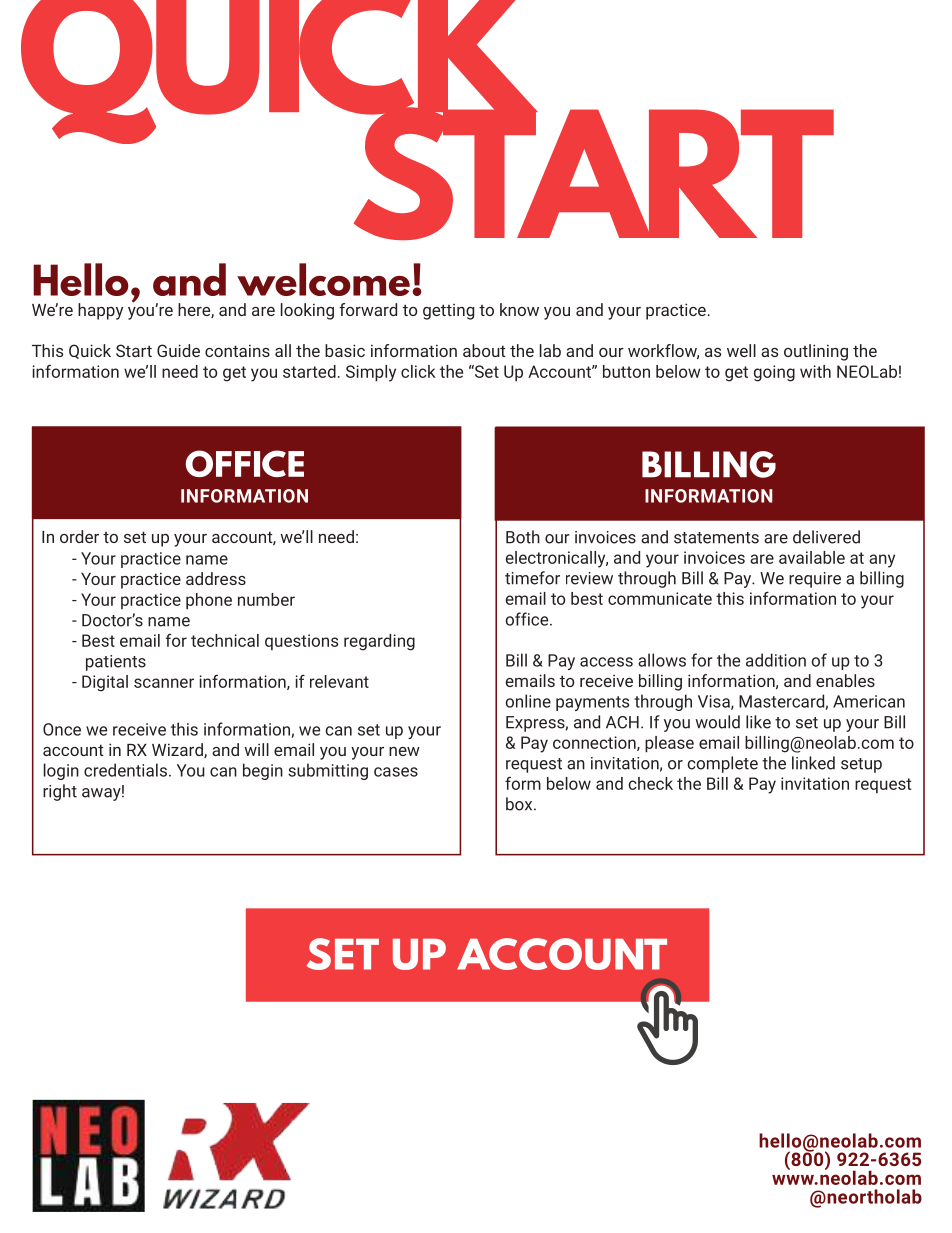 The height and width of the screenshot is (1233, 952). What do you see at coordinates (100, 311) in the screenshot?
I see `happy` at bounding box center [100, 311].
